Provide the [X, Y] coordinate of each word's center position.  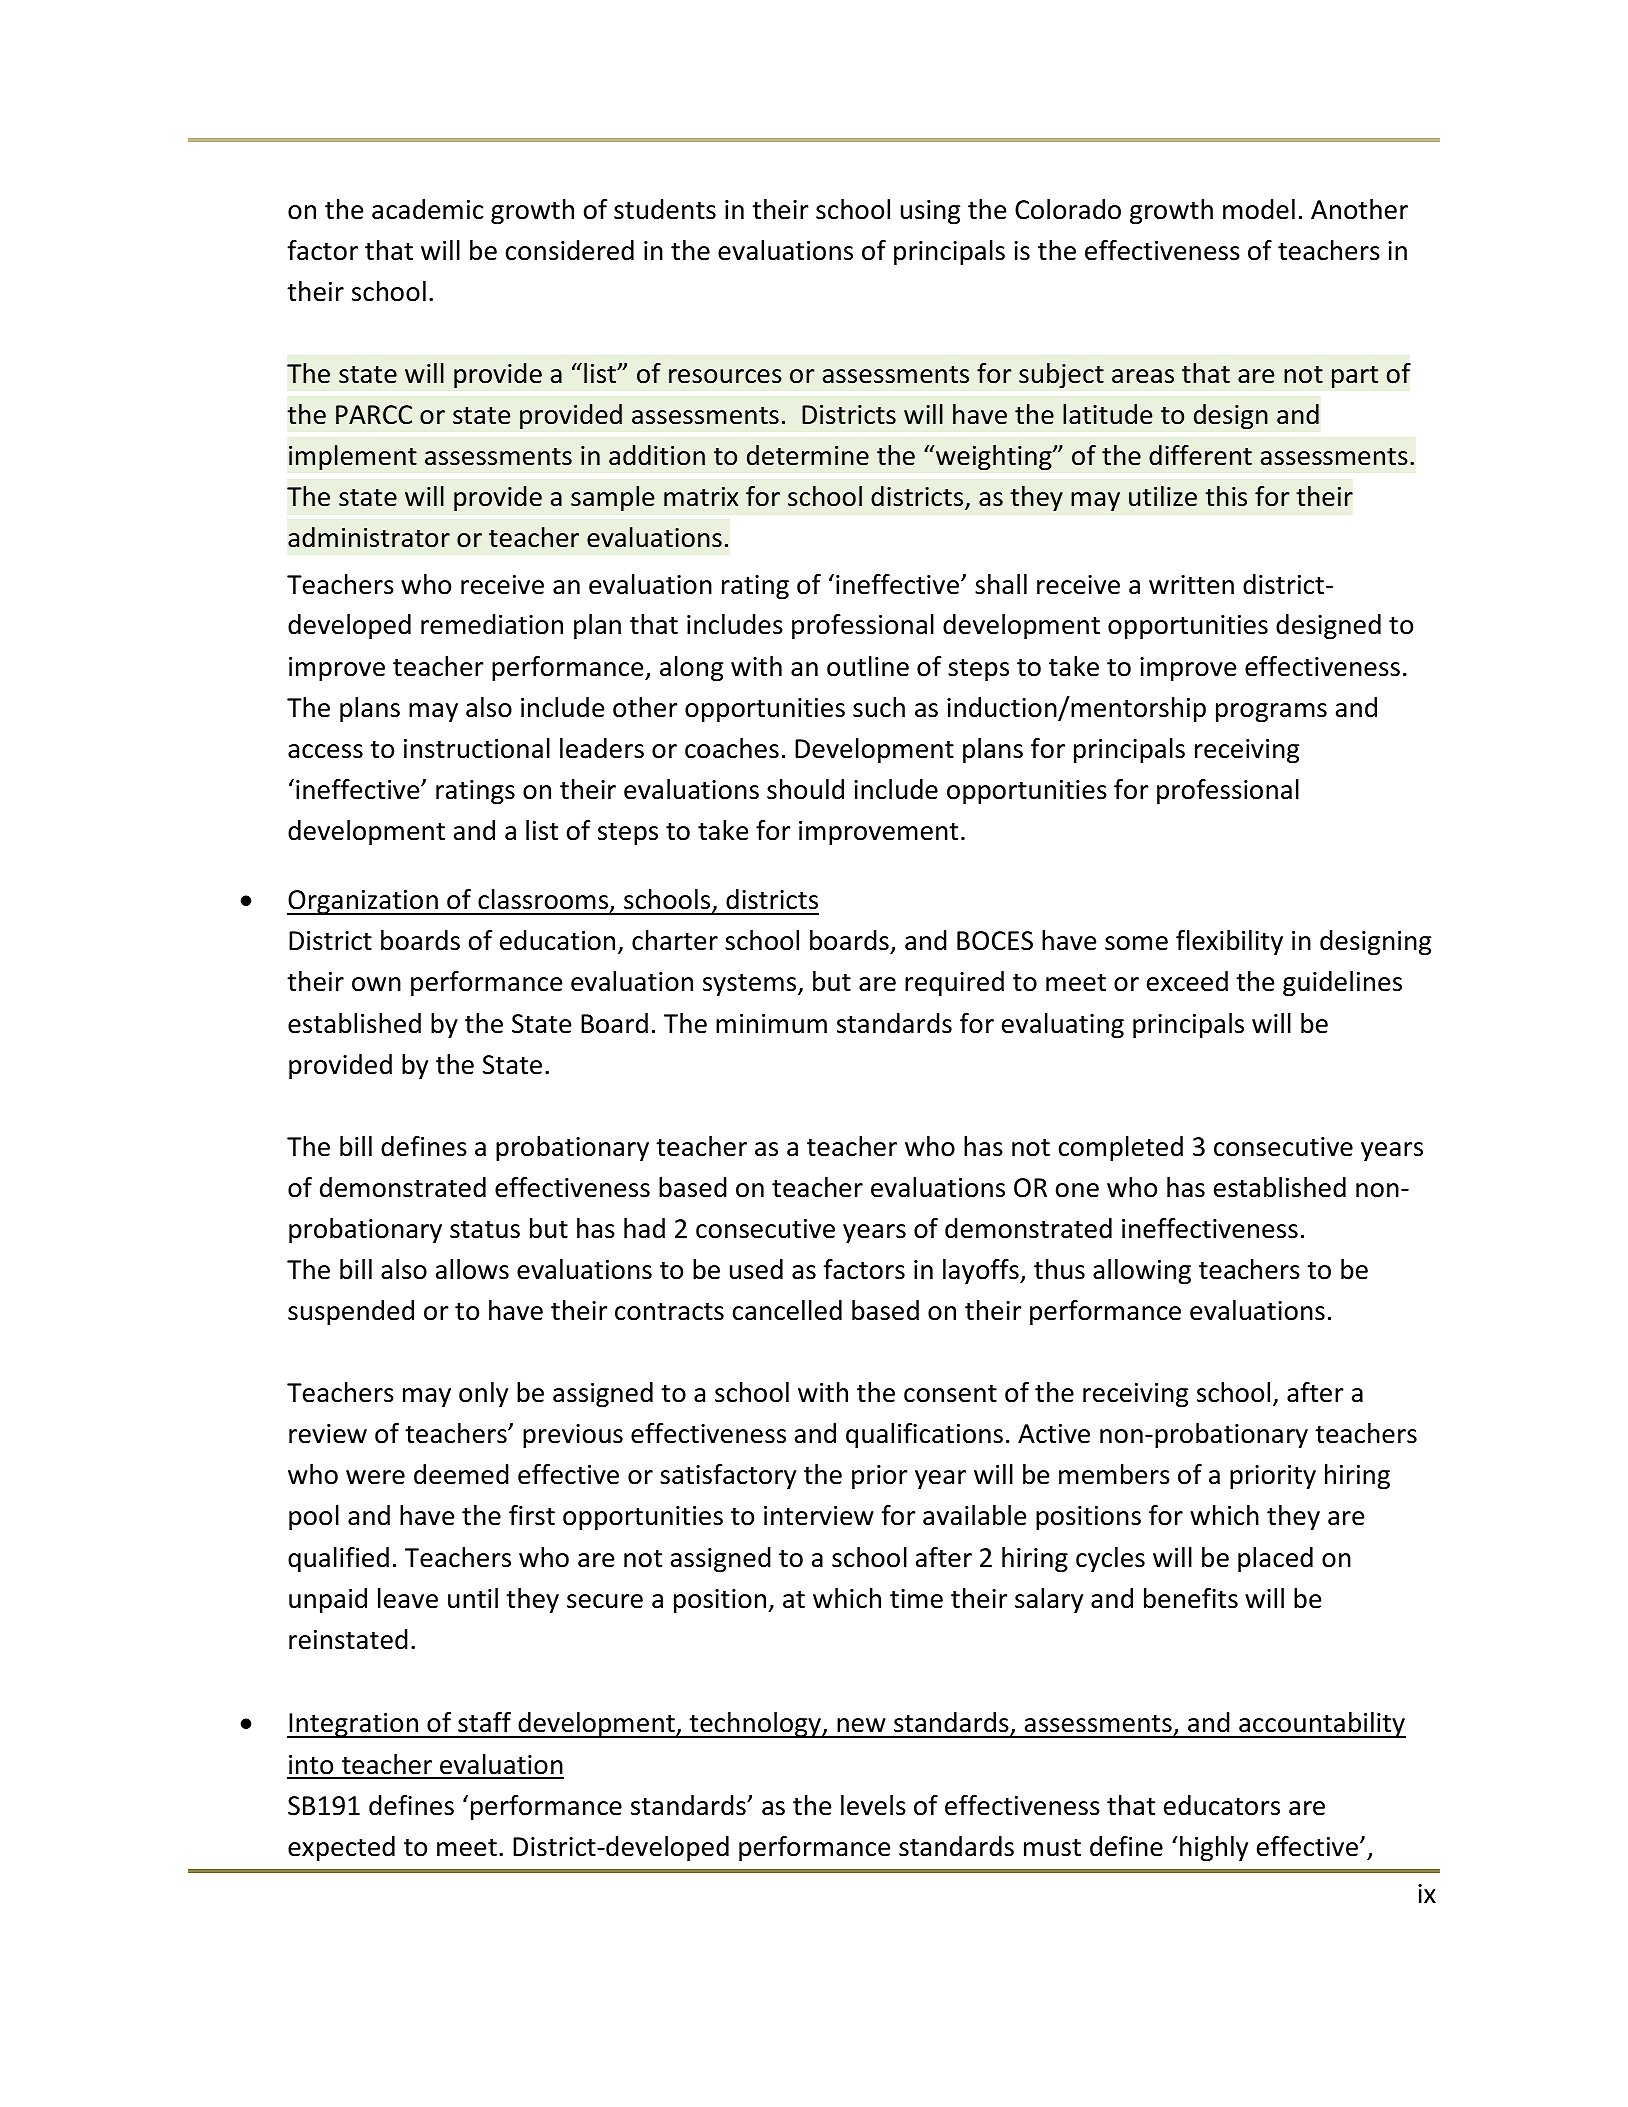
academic [427, 209]
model [1259, 209]
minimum [771, 1024]
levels [873, 1805]
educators [1222, 1805]
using [930, 212]
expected [341, 1848]
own [376, 984]
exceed [1187, 981]
